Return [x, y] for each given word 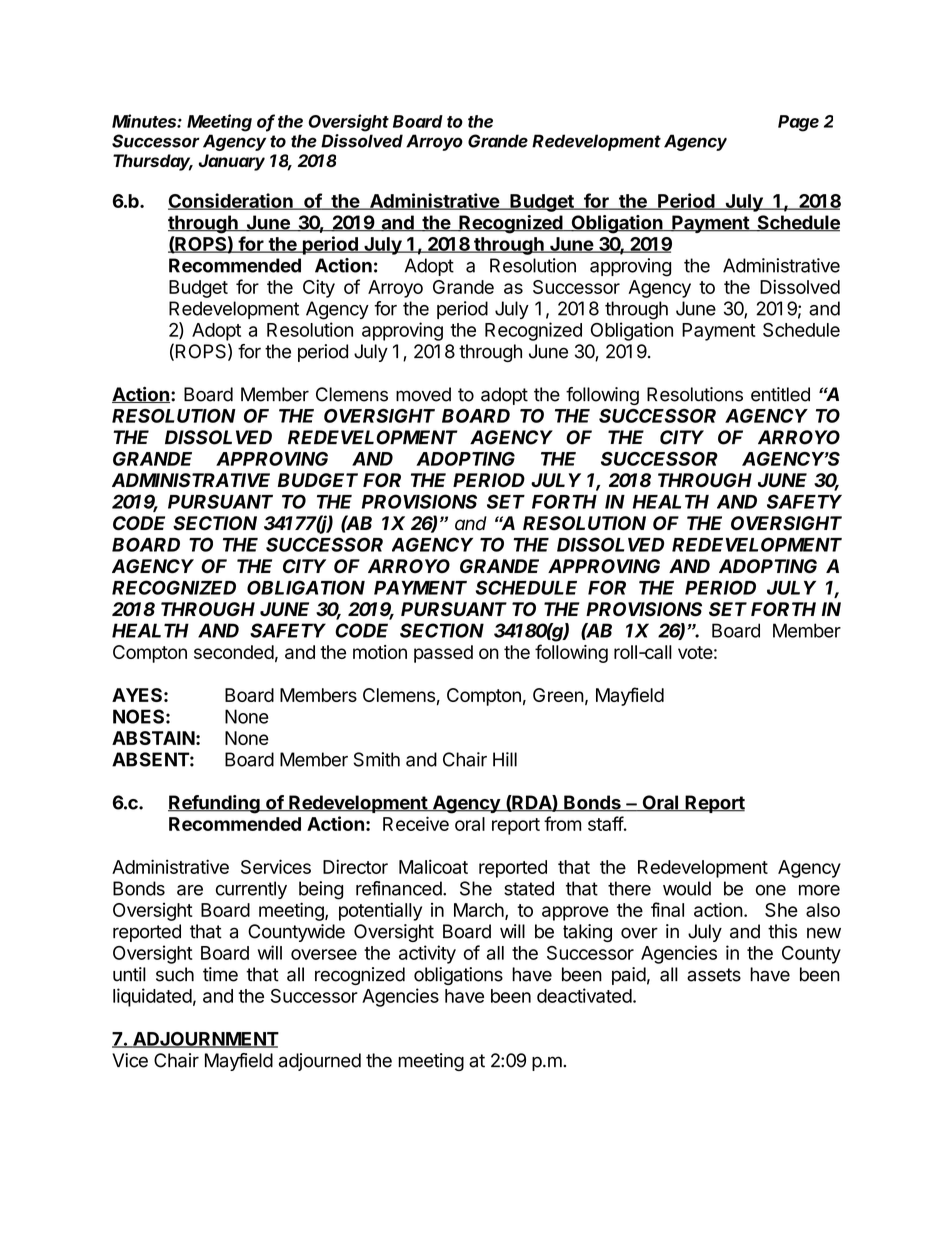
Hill [505, 759]
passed [443, 654]
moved [423, 394]
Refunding [215, 804]
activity [427, 954]
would [687, 888]
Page [798, 123]
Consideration [231, 201]
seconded [234, 652]
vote [695, 652]
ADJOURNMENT [205, 1040]
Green [558, 695]
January [232, 162]
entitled [780, 394]
